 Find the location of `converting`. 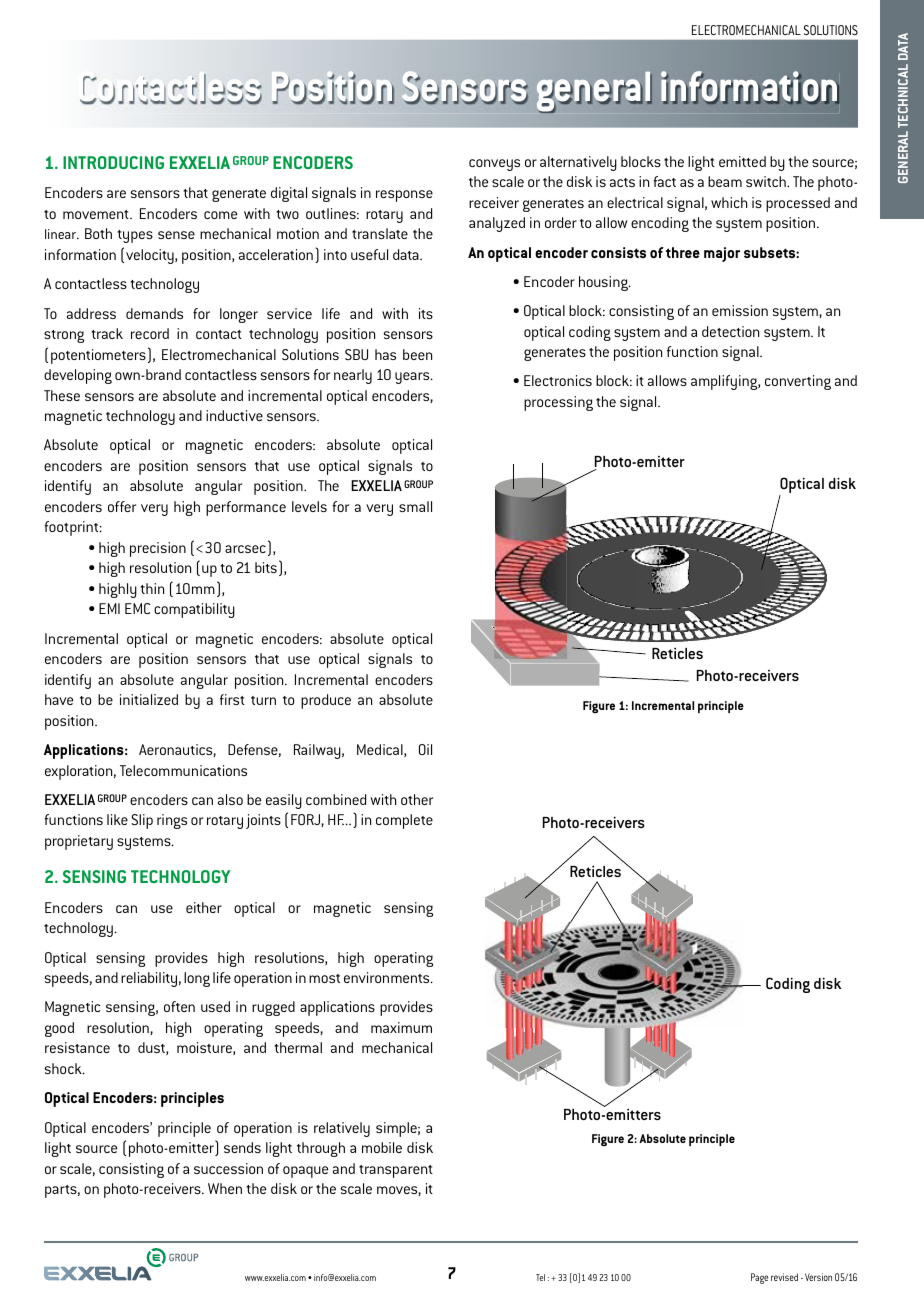

converting is located at coordinates (798, 382).
